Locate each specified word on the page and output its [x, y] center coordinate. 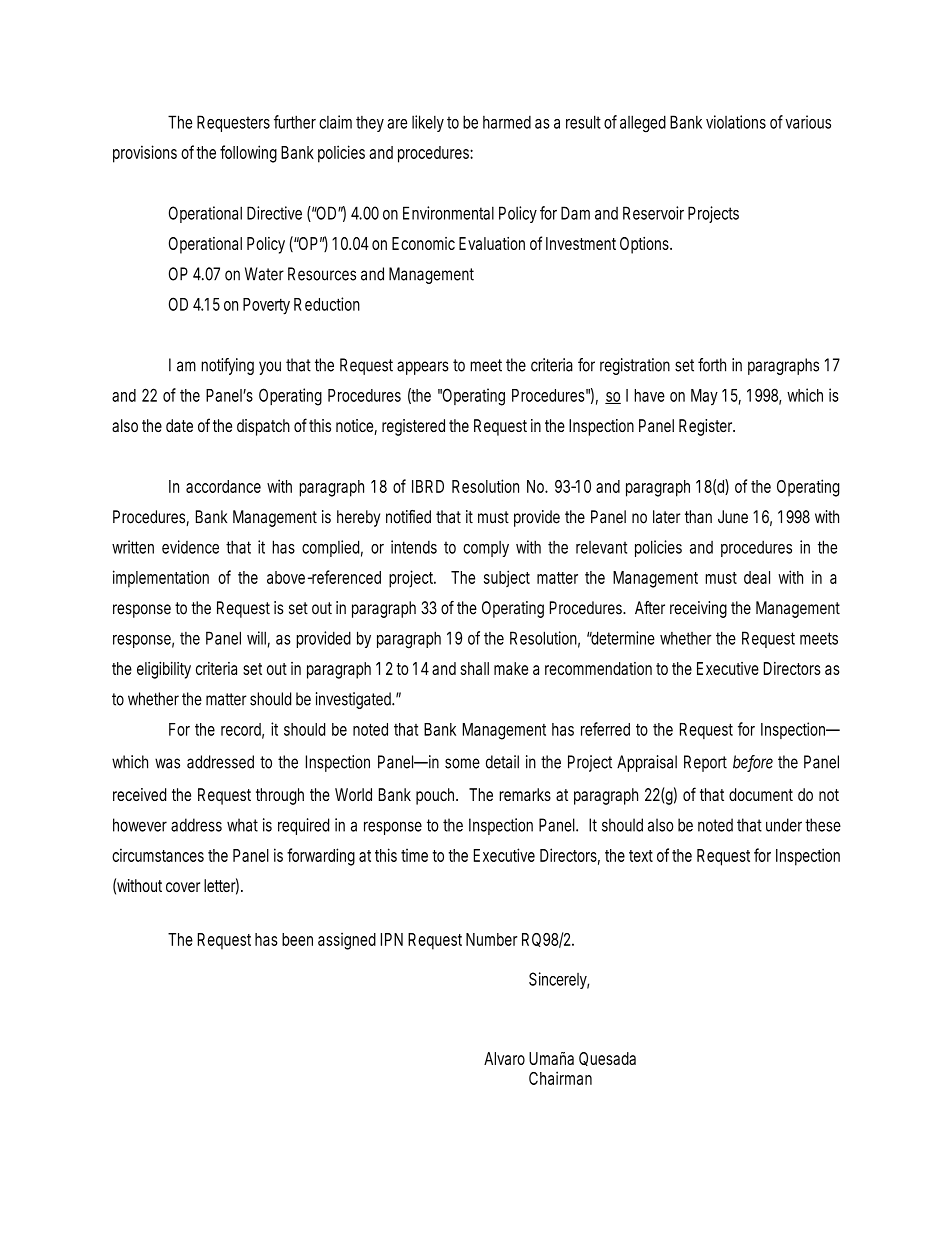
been [297, 939]
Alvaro [504, 1058]
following [248, 154]
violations [736, 122]
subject [507, 578]
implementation [161, 579]
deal [757, 577]
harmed [507, 122]
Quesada [607, 1059]
